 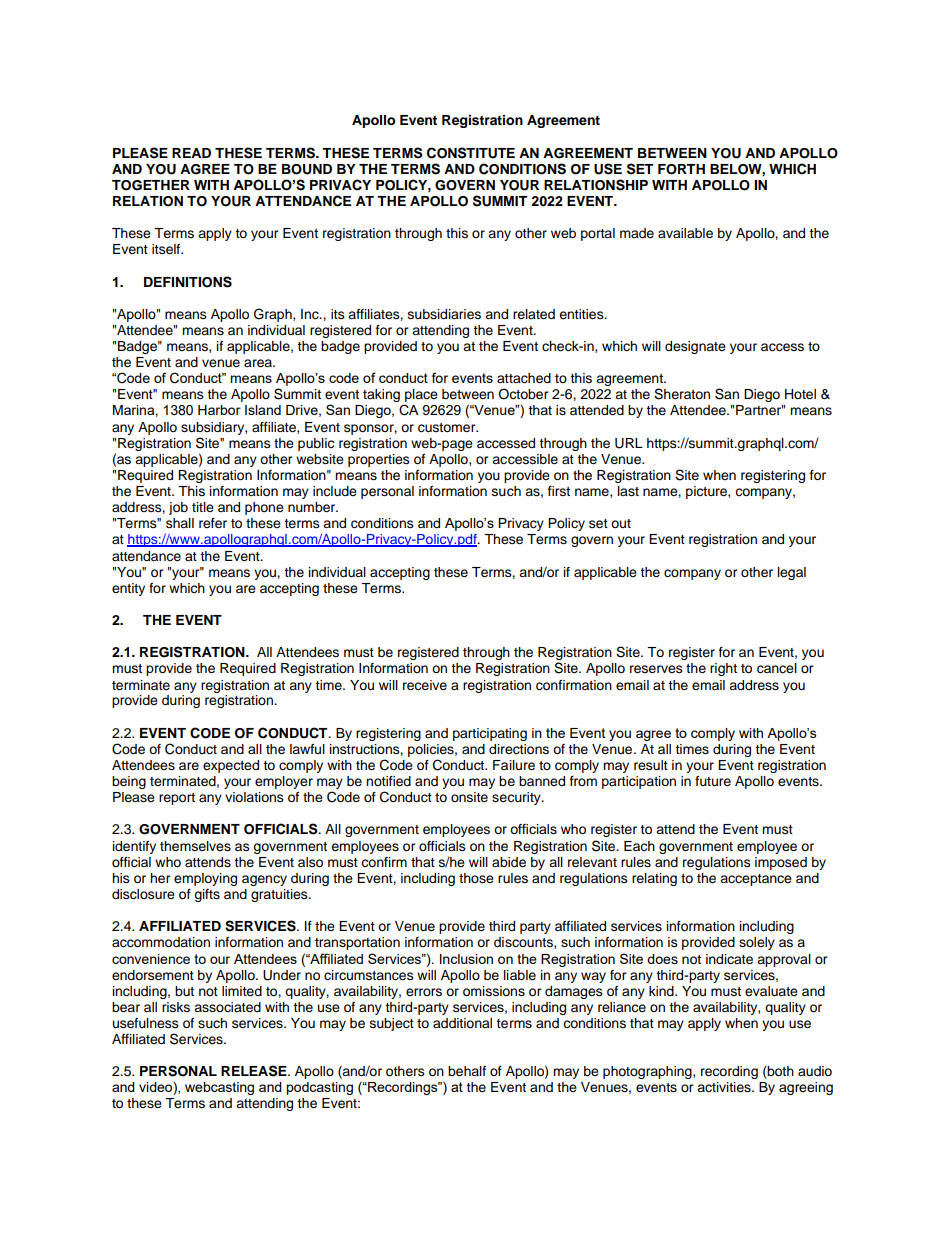 I want to click on CONSTITUTE, so click(x=471, y=153).
